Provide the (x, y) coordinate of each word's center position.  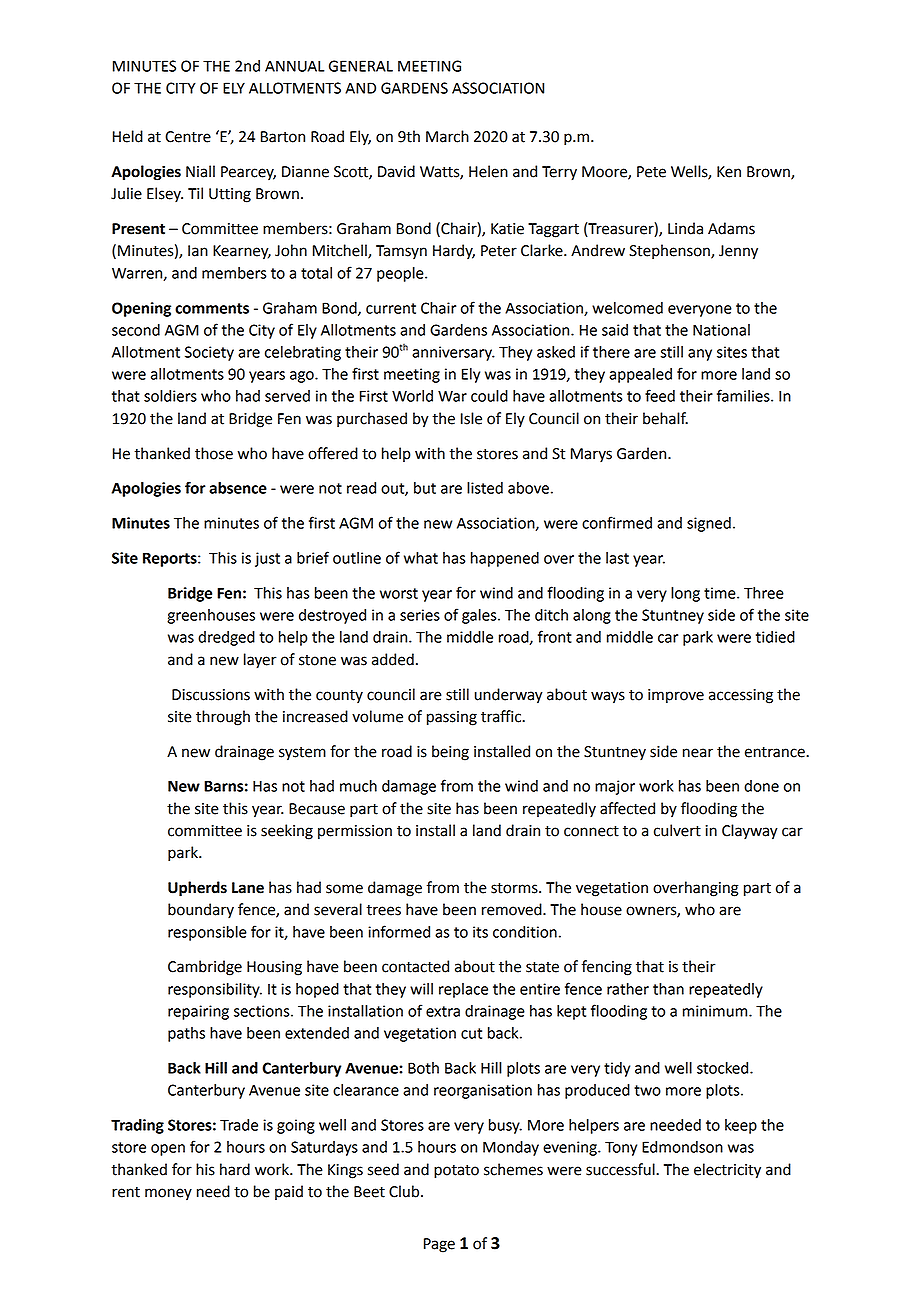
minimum (716, 1011)
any (700, 355)
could (489, 396)
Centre (188, 137)
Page (439, 1245)
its (480, 932)
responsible (207, 933)
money (168, 1194)
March (447, 136)
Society (209, 353)
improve (676, 696)
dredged (226, 638)
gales (480, 616)
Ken (729, 172)
